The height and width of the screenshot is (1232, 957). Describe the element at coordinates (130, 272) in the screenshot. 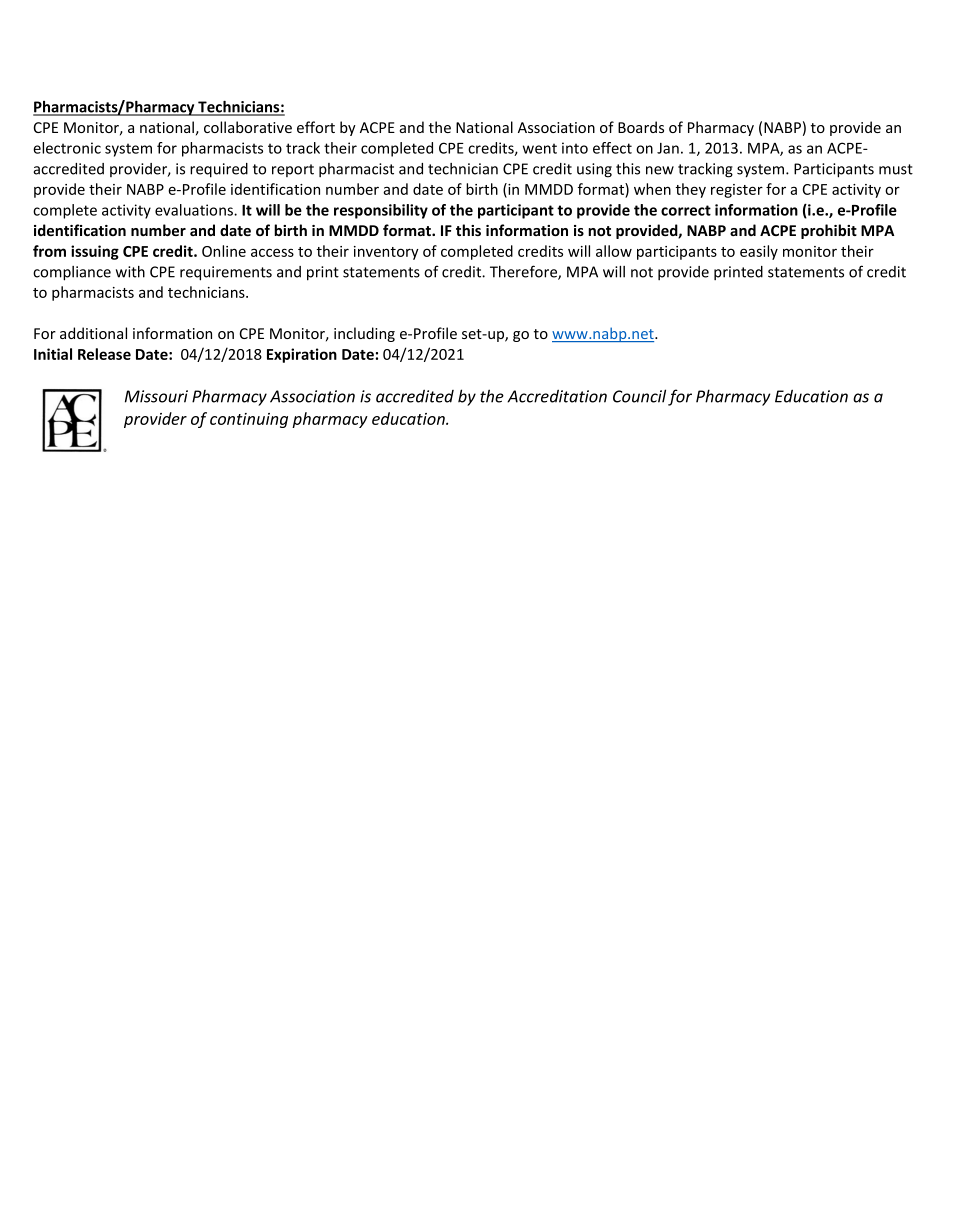

I see `with` at that location.
